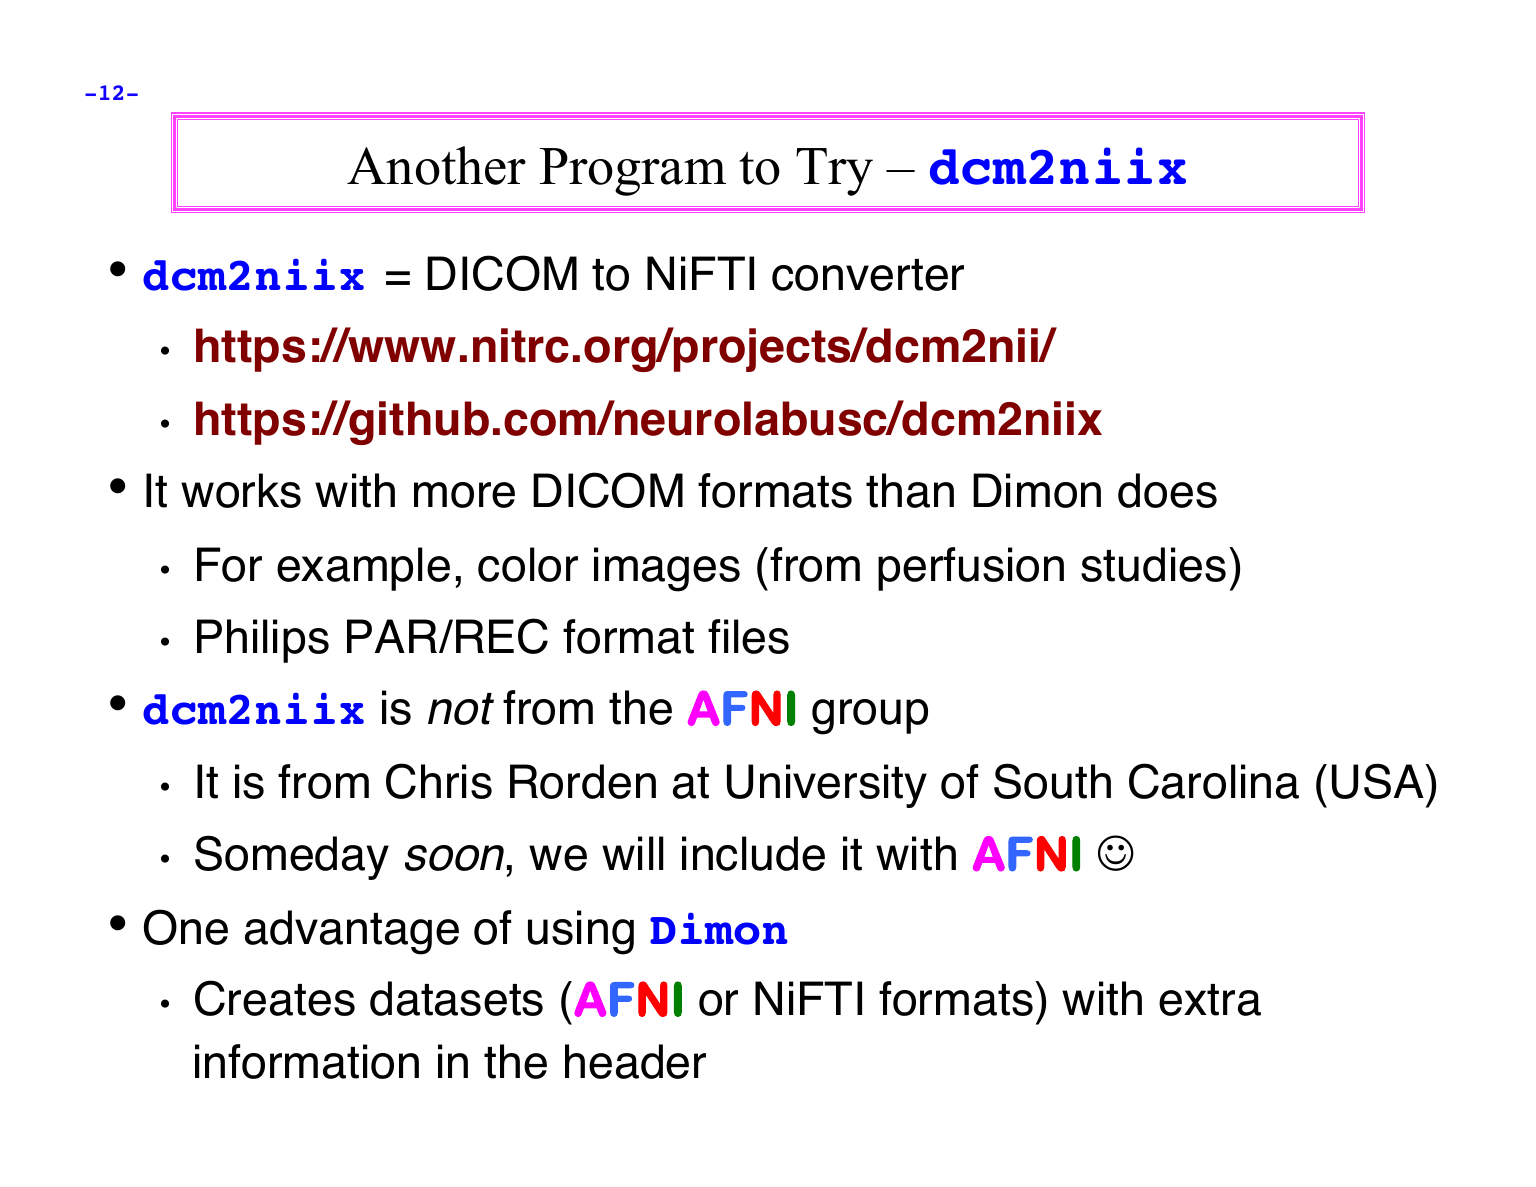  What do you see at coordinates (633, 172) in the screenshot?
I see `Program` at bounding box center [633, 172].
